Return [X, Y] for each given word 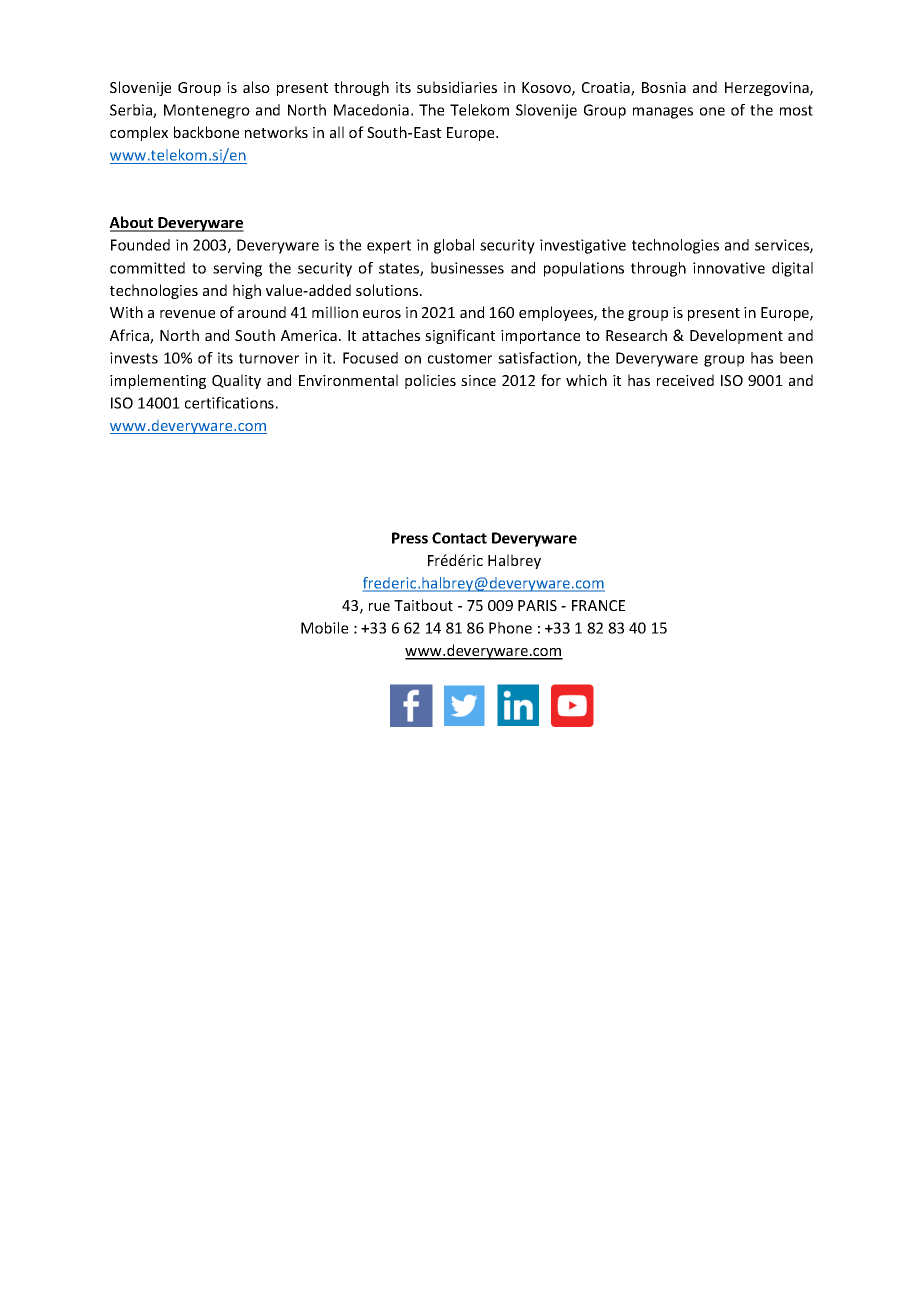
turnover [269, 358]
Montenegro [207, 111]
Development [736, 336]
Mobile [324, 628]
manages [663, 113]
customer [460, 358]
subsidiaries [457, 87]
